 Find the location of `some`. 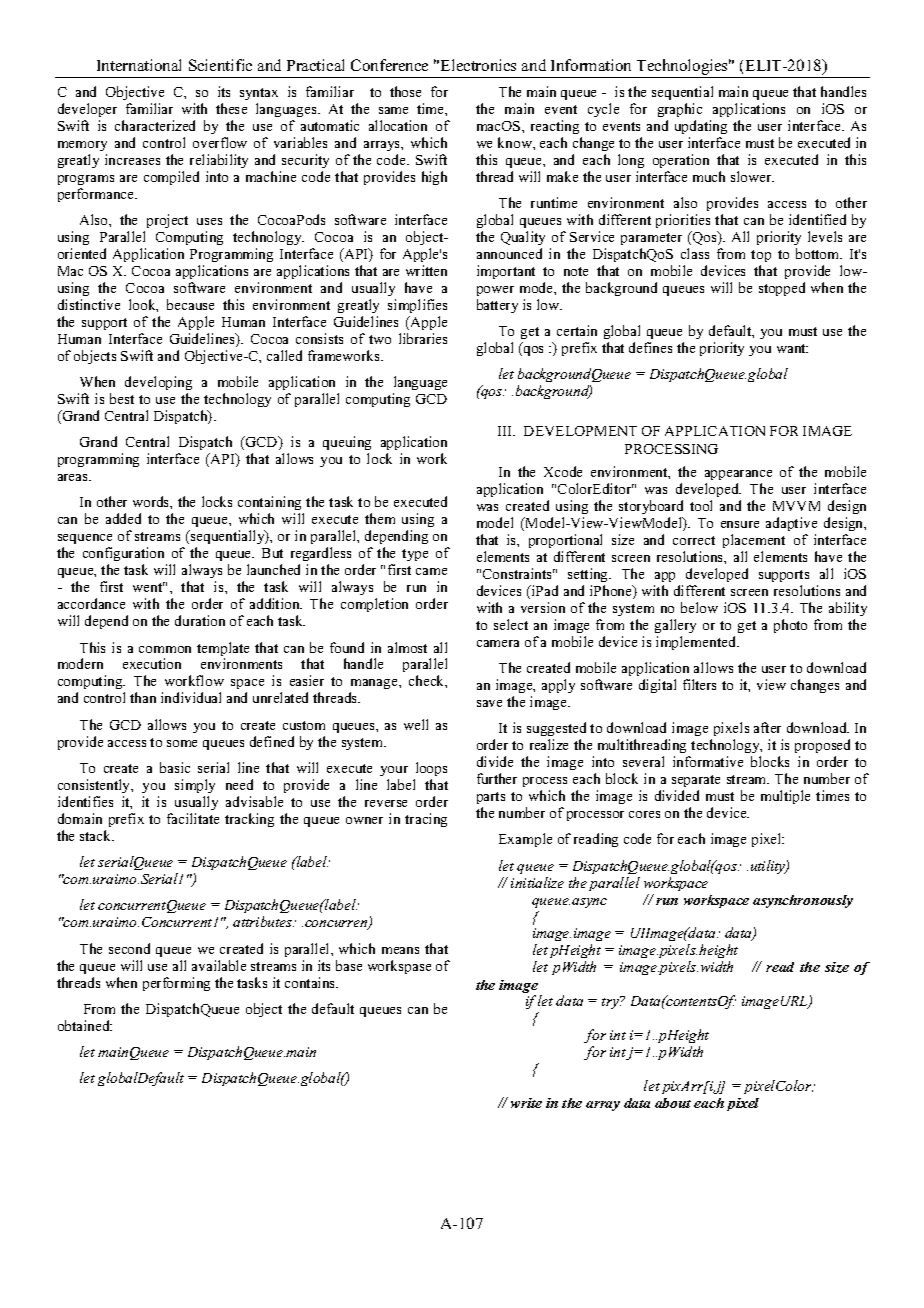

some is located at coordinates (182, 743).
